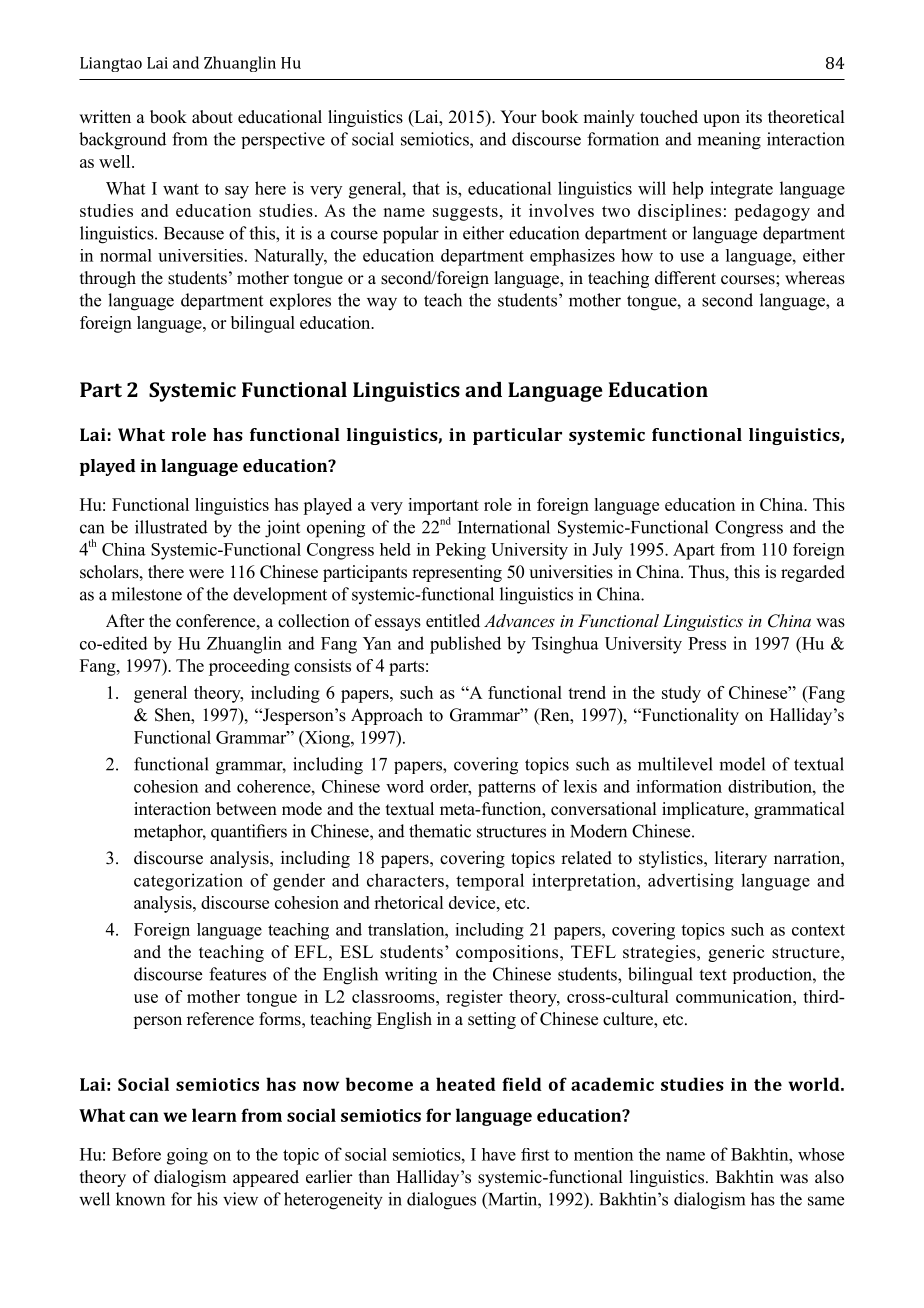 The image size is (924, 1308). Describe the element at coordinates (187, 1156) in the screenshot. I see `going` at that location.
